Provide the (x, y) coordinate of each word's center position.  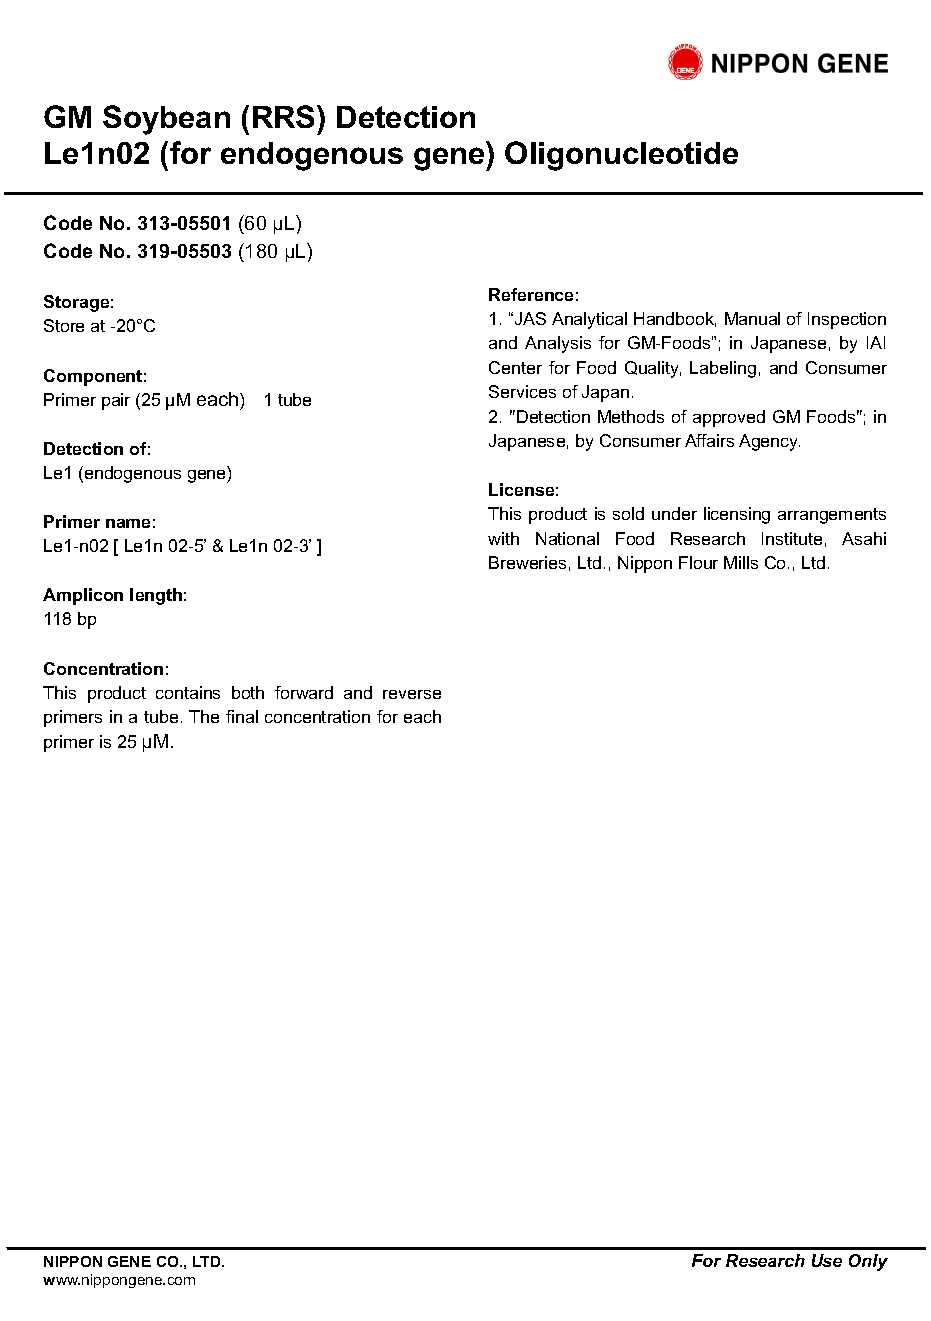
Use (827, 1260)
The (204, 716)
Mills (741, 562)
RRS (285, 116)
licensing (737, 515)
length (156, 596)
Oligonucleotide (621, 156)
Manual (752, 318)
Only (868, 1262)
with (503, 538)
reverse (412, 694)
